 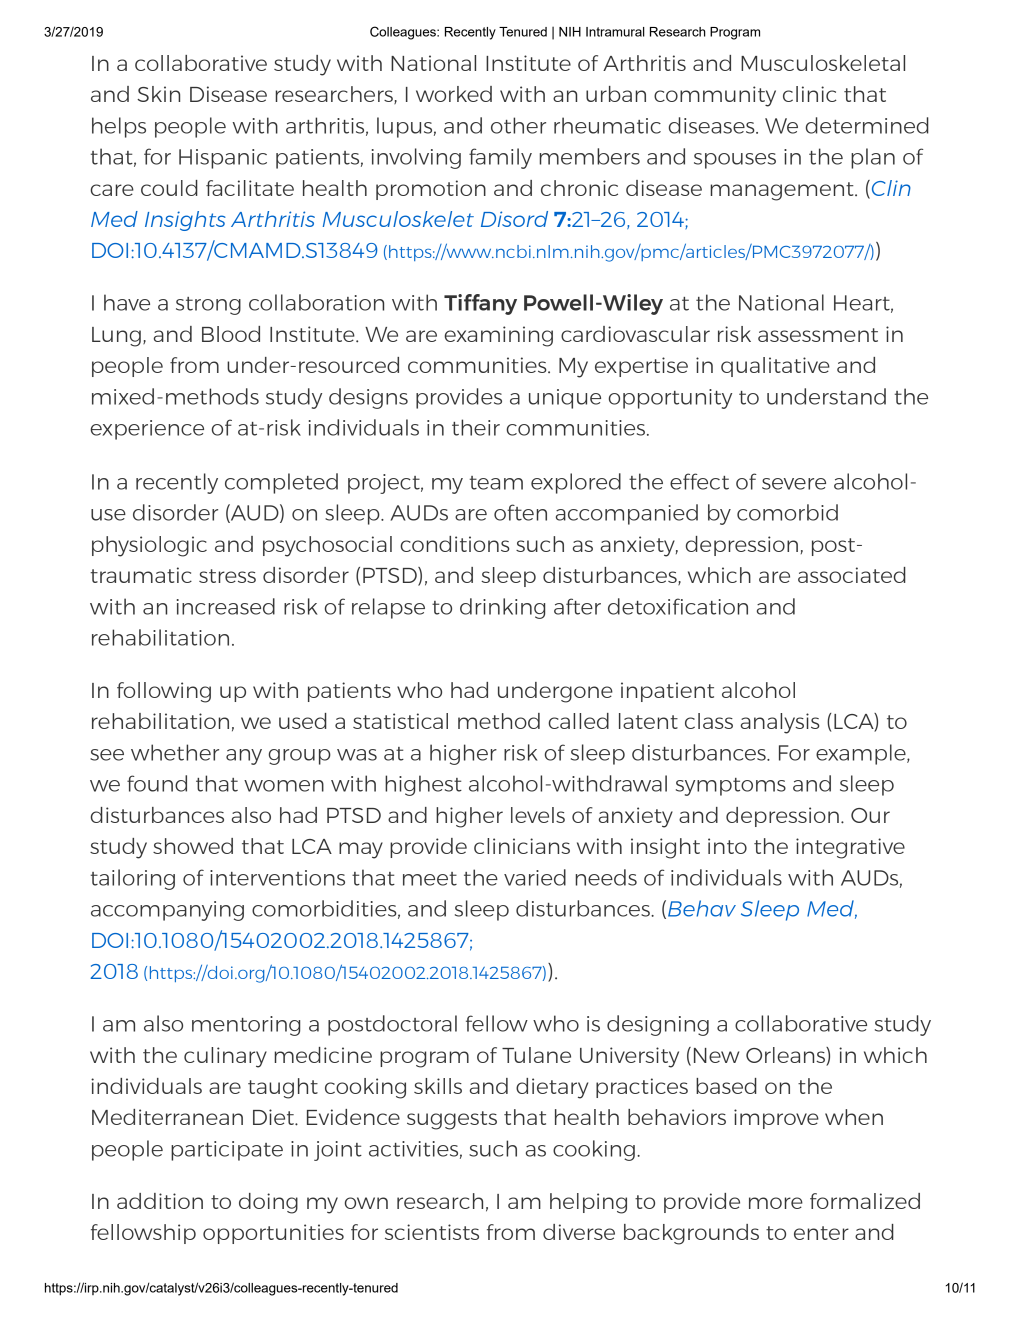 I want to click on community, so click(x=715, y=96).
